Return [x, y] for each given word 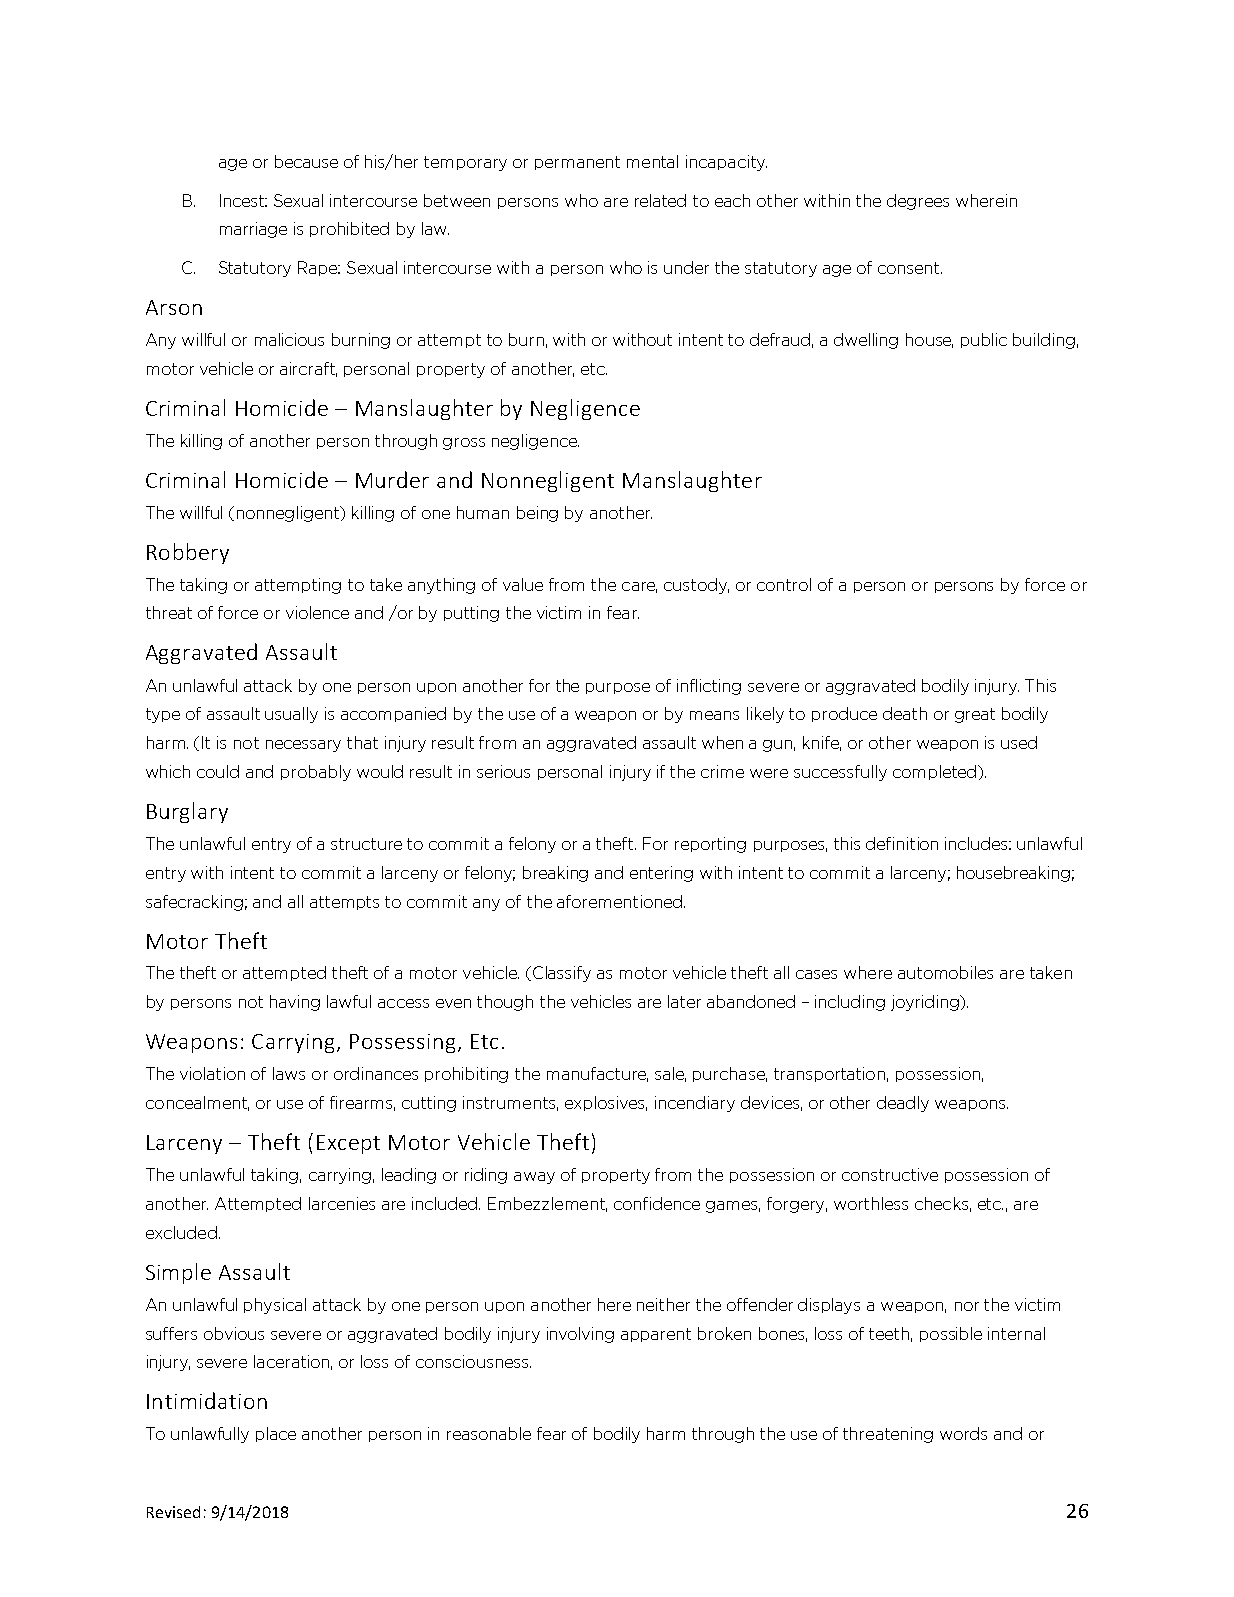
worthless [871, 1203]
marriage [253, 230]
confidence [657, 1203]
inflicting [709, 687]
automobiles [945, 972]
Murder [392, 479]
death [905, 713]
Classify [562, 974]
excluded [181, 1232]
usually [291, 715]
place [276, 1434]
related [660, 200]
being [537, 514]
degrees [918, 202]
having [295, 1003]
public [984, 340]
